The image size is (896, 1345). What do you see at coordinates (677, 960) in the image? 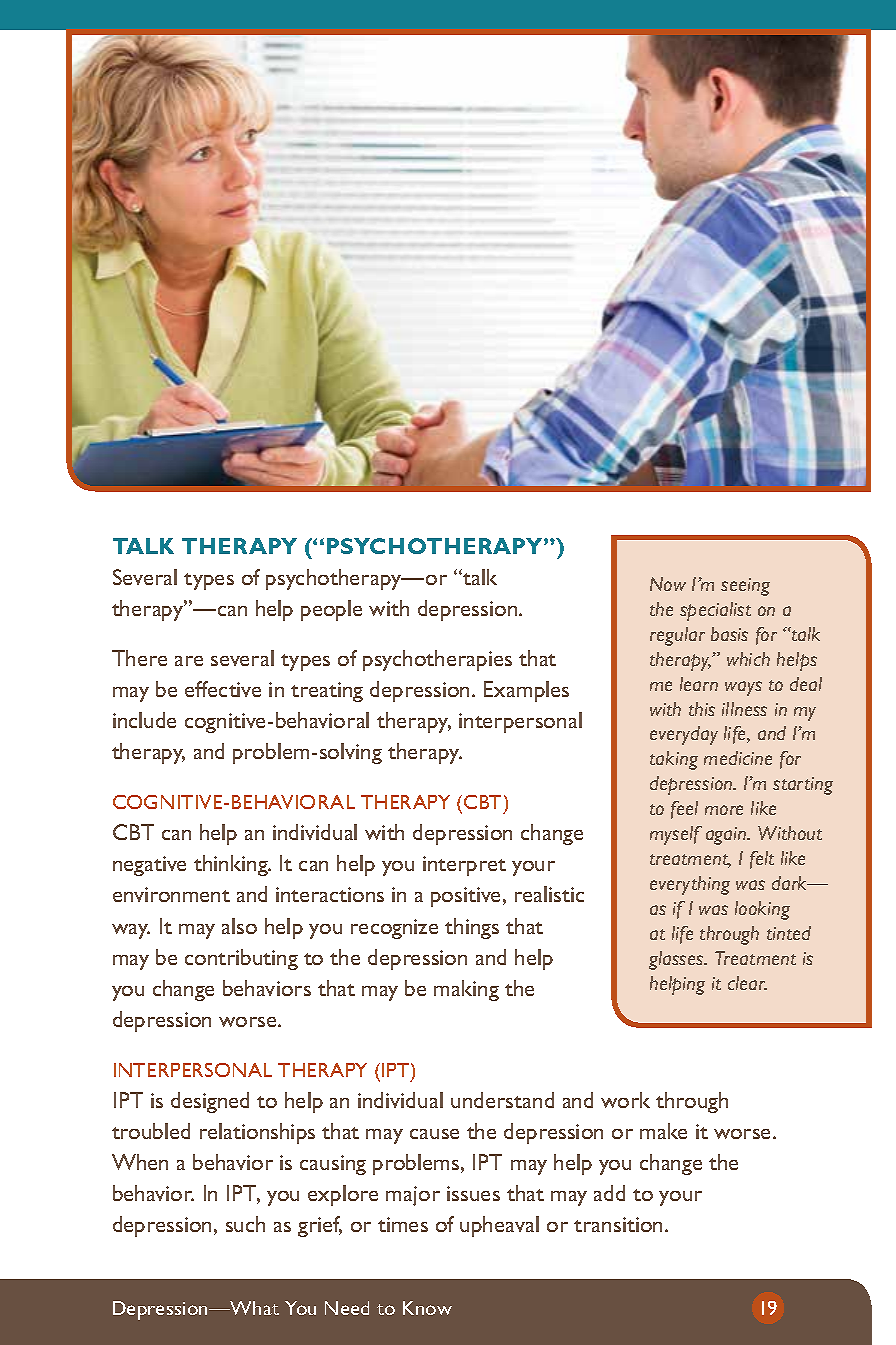
I see `glasses` at bounding box center [677, 960].
